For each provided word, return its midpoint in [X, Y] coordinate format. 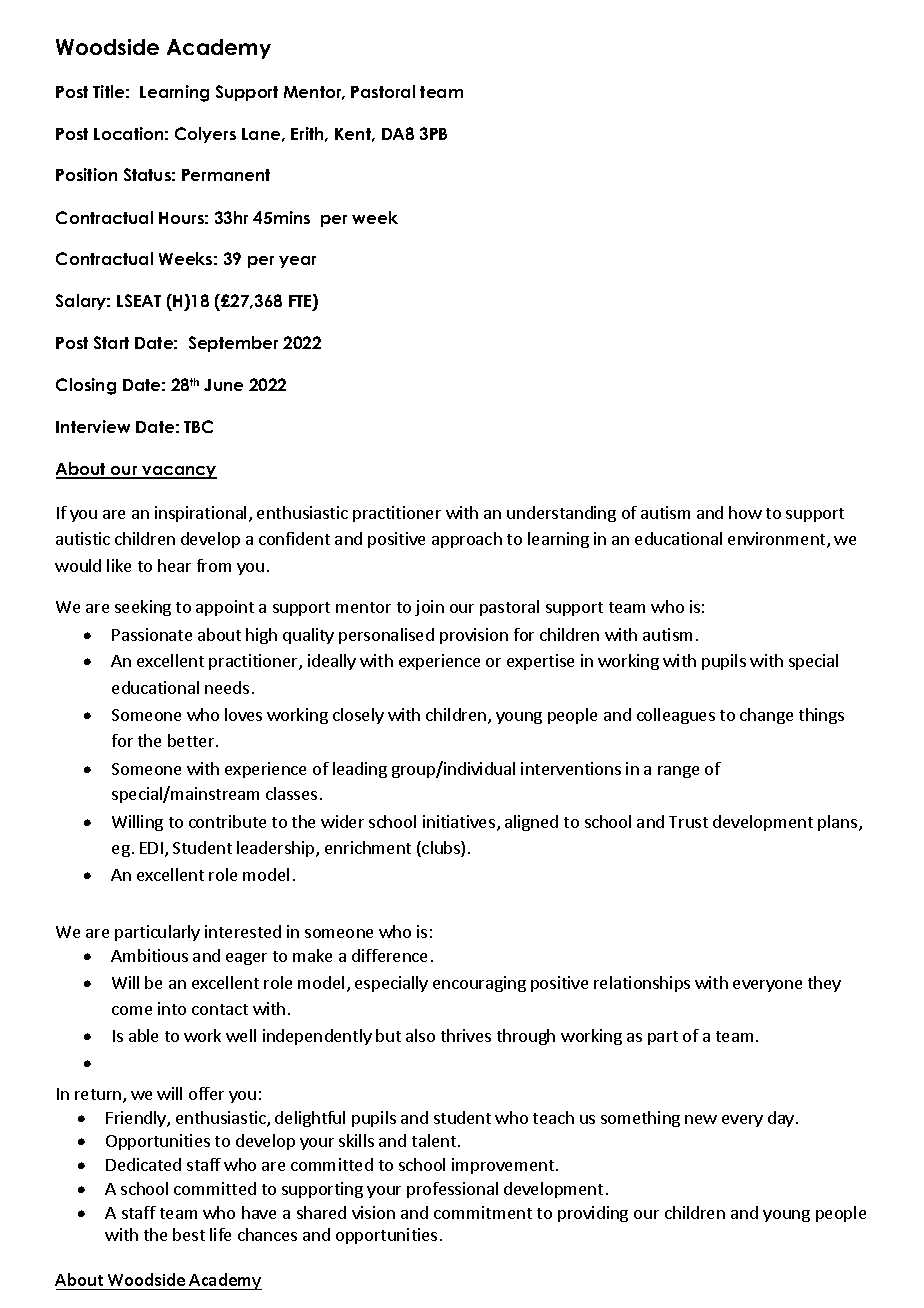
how [745, 512]
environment [778, 540]
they [824, 984]
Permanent [226, 175]
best [189, 1234]
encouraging [479, 984]
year [297, 262]
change [766, 716]
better [192, 740]
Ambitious [149, 955]
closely [358, 716]
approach [467, 540]
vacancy [178, 472]
